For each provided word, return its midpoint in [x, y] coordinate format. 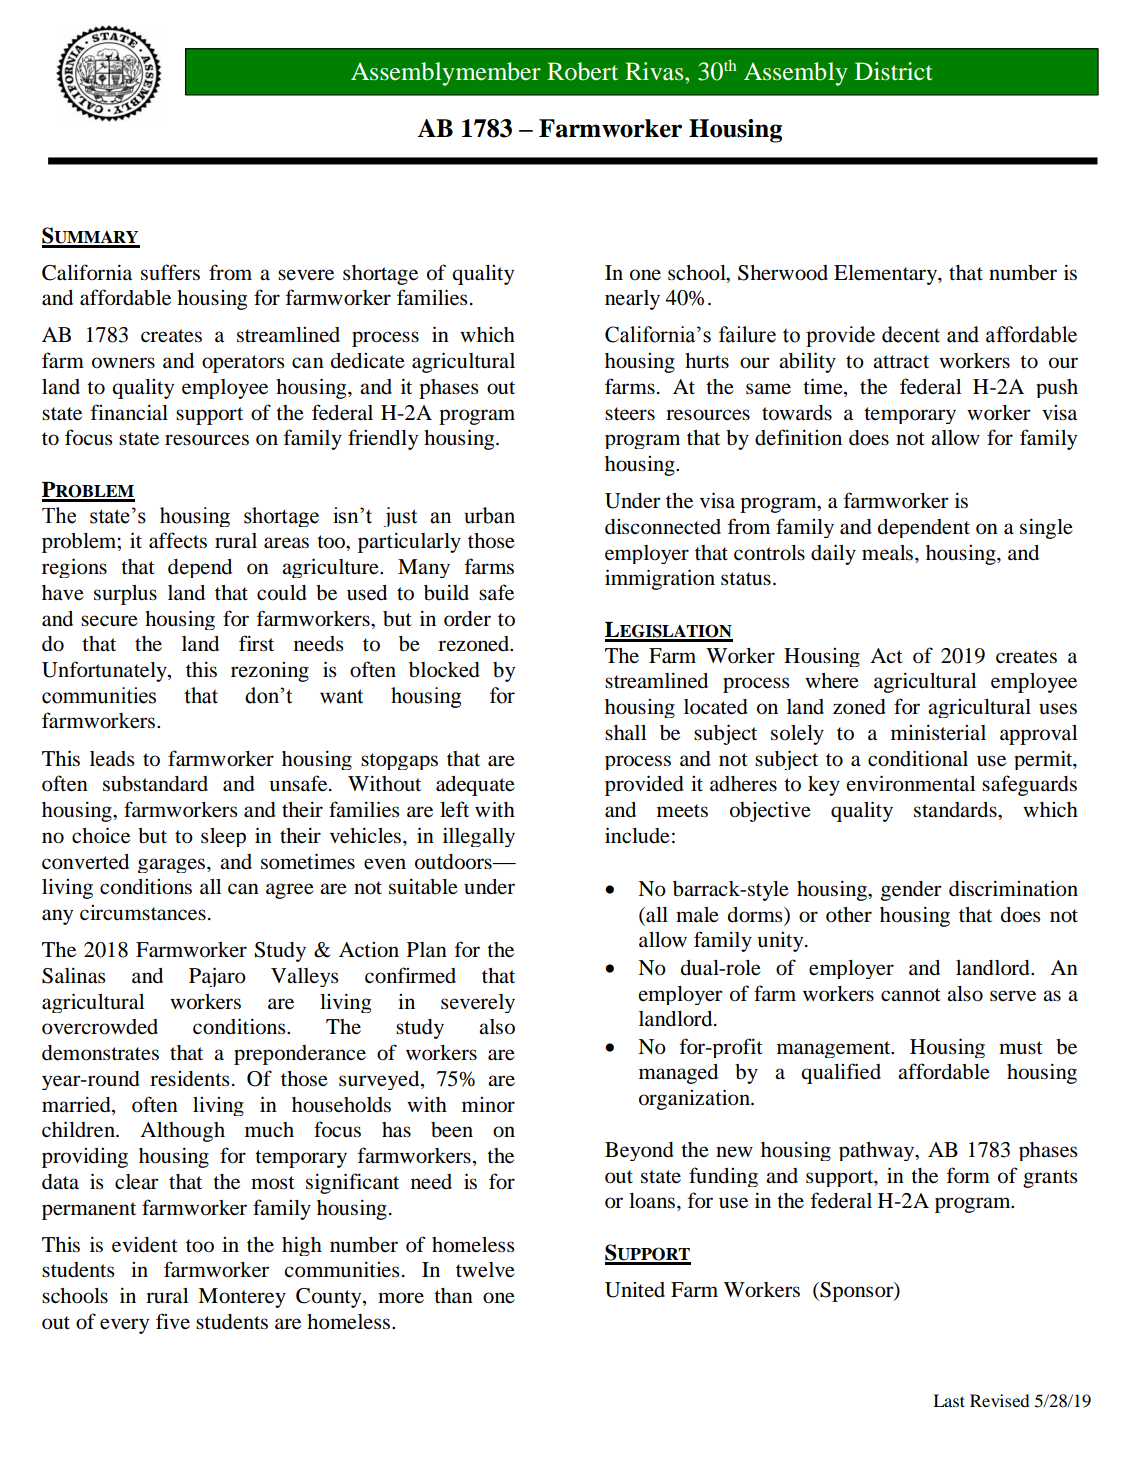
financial [129, 412]
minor [488, 1105]
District [894, 71]
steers [630, 414]
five [173, 1321]
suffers [170, 272]
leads [112, 759]
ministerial [938, 732]
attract [901, 361]
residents [190, 1079]
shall [625, 732]
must [1021, 1048]
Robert [582, 71]
